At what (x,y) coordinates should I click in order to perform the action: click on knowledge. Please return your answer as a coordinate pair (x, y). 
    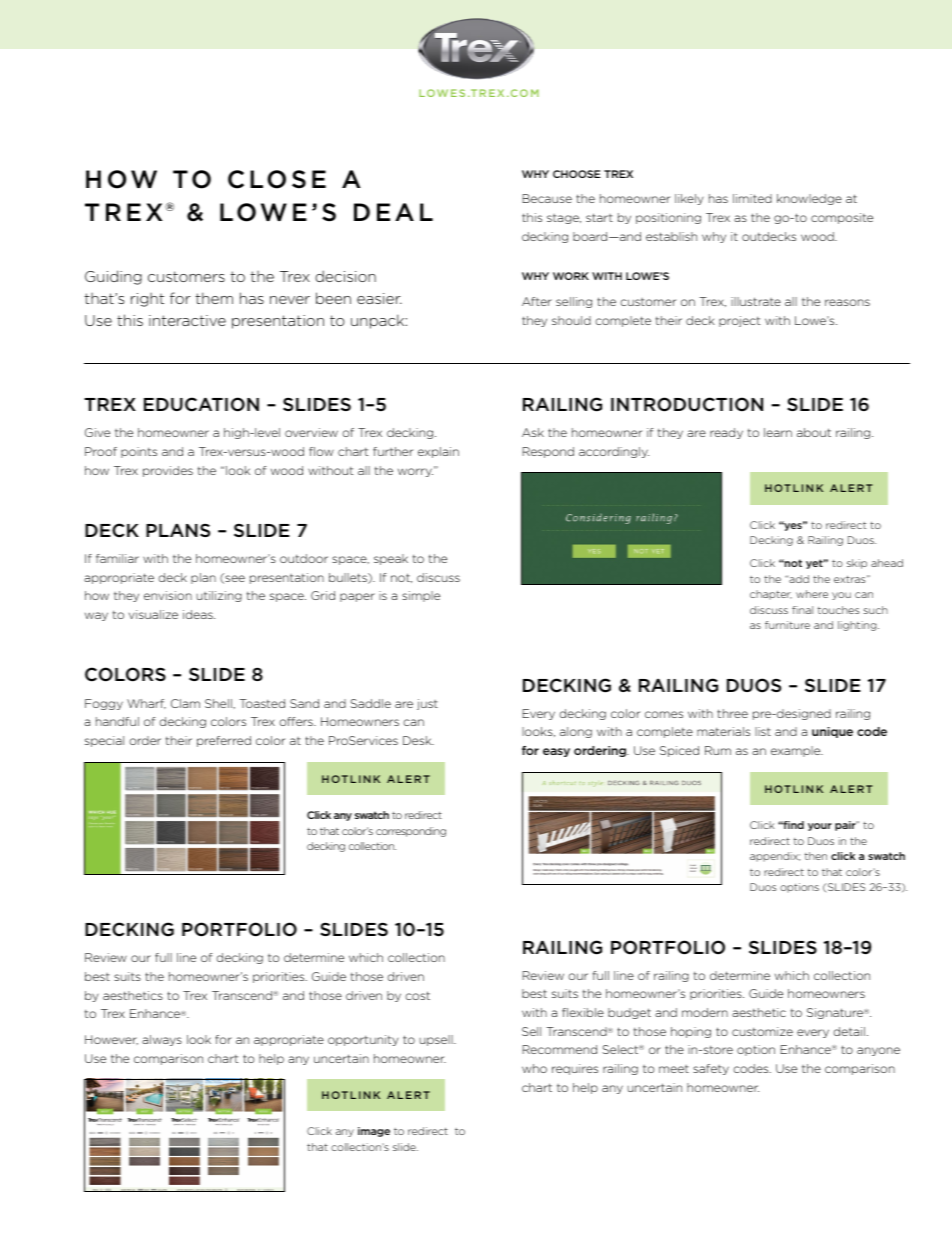
    Looking at the image, I should click on (809, 199).
